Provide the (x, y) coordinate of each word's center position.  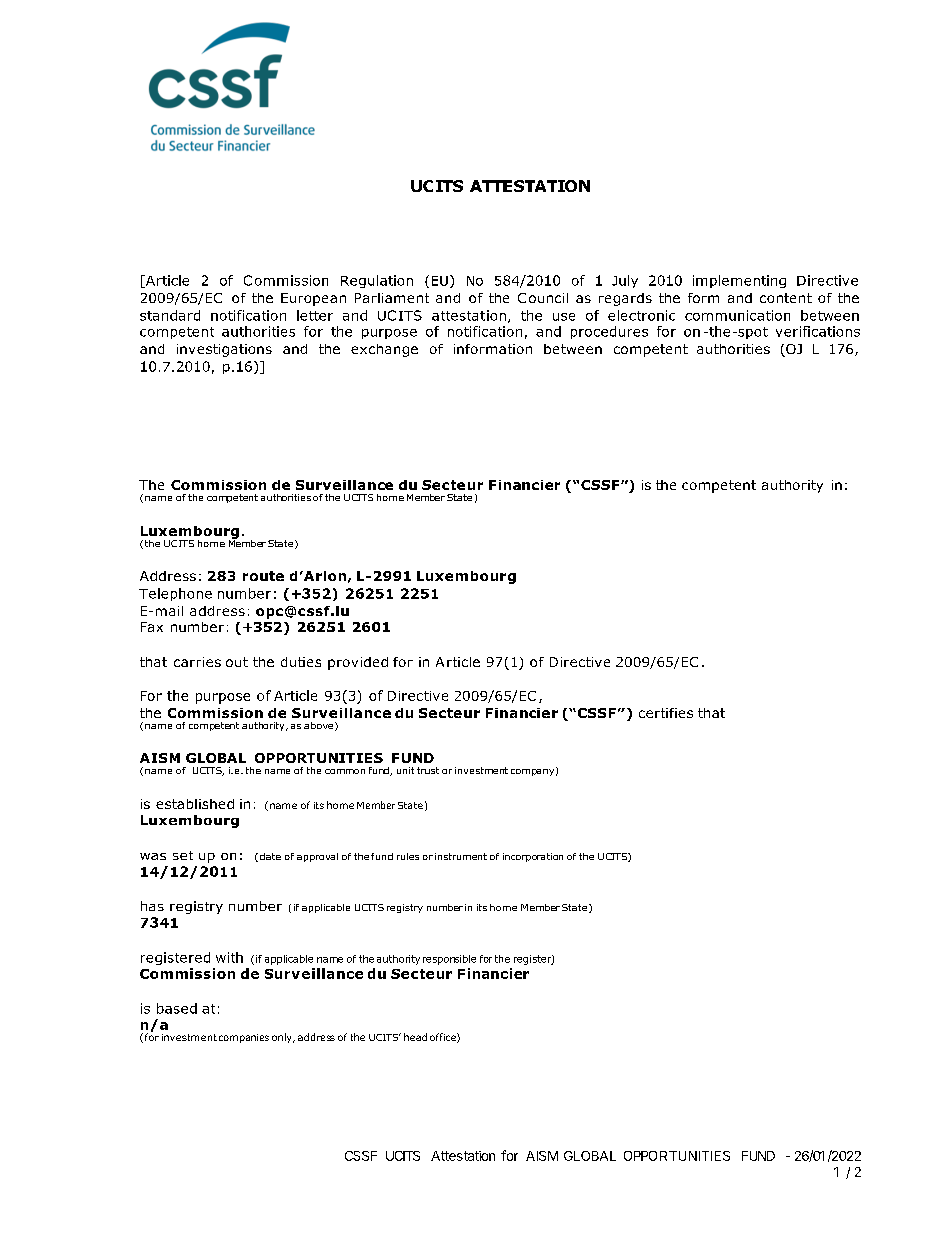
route (263, 576)
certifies (666, 713)
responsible (449, 960)
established (195, 804)
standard (170, 315)
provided (358, 663)
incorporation (533, 857)
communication (737, 315)
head (415, 1037)
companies (244, 1038)
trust (428, 770)
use (564, 317)
